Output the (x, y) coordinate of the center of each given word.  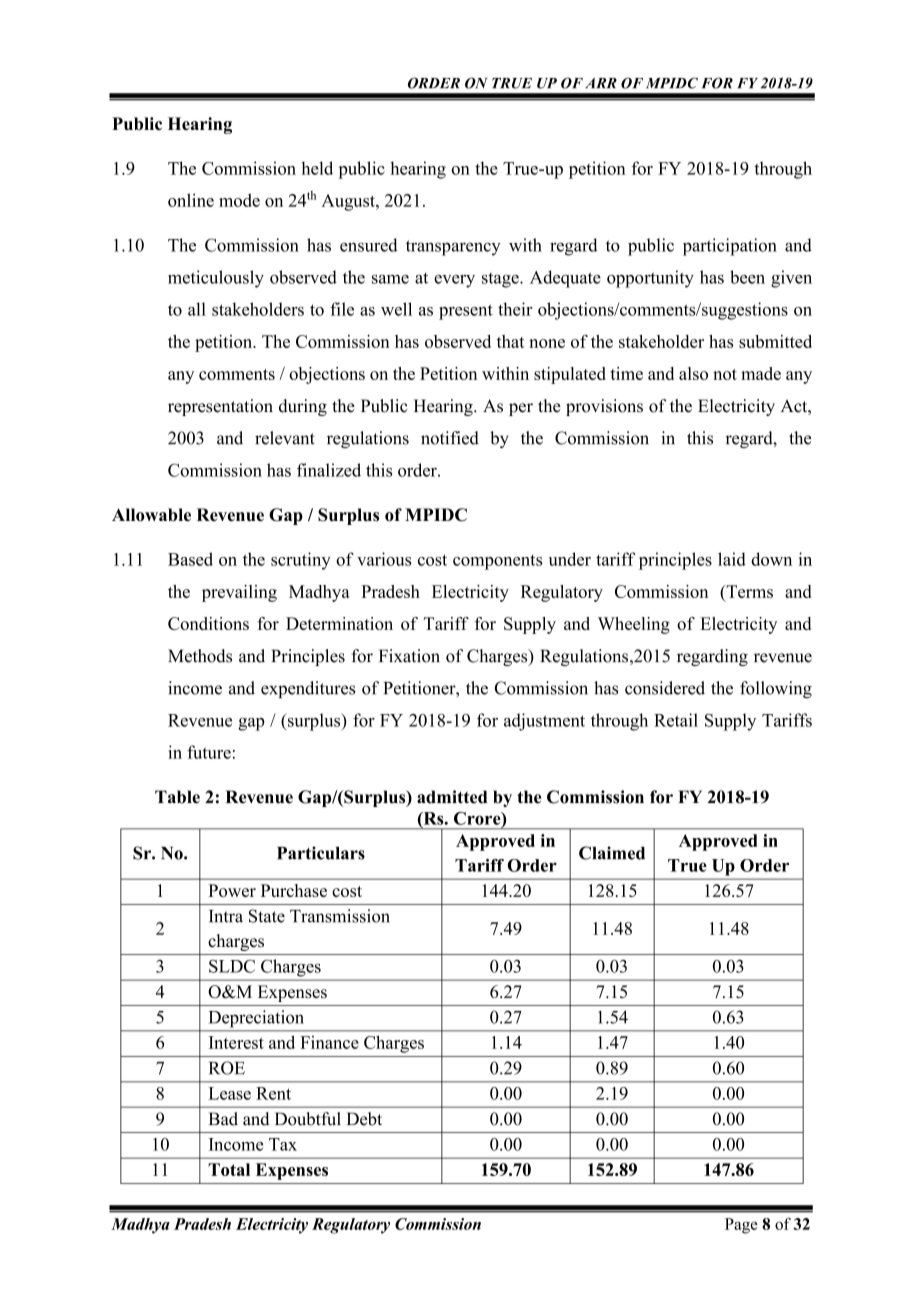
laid (732, 559)
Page (741, 1226)
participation (730, 247)
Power (232, 890)
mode (239, 200)
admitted (452, 797)
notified (450, 438)
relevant (285, 438)
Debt (364, 1119)
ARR (601, 83)
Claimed (612, 853)
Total (229, 1169)
